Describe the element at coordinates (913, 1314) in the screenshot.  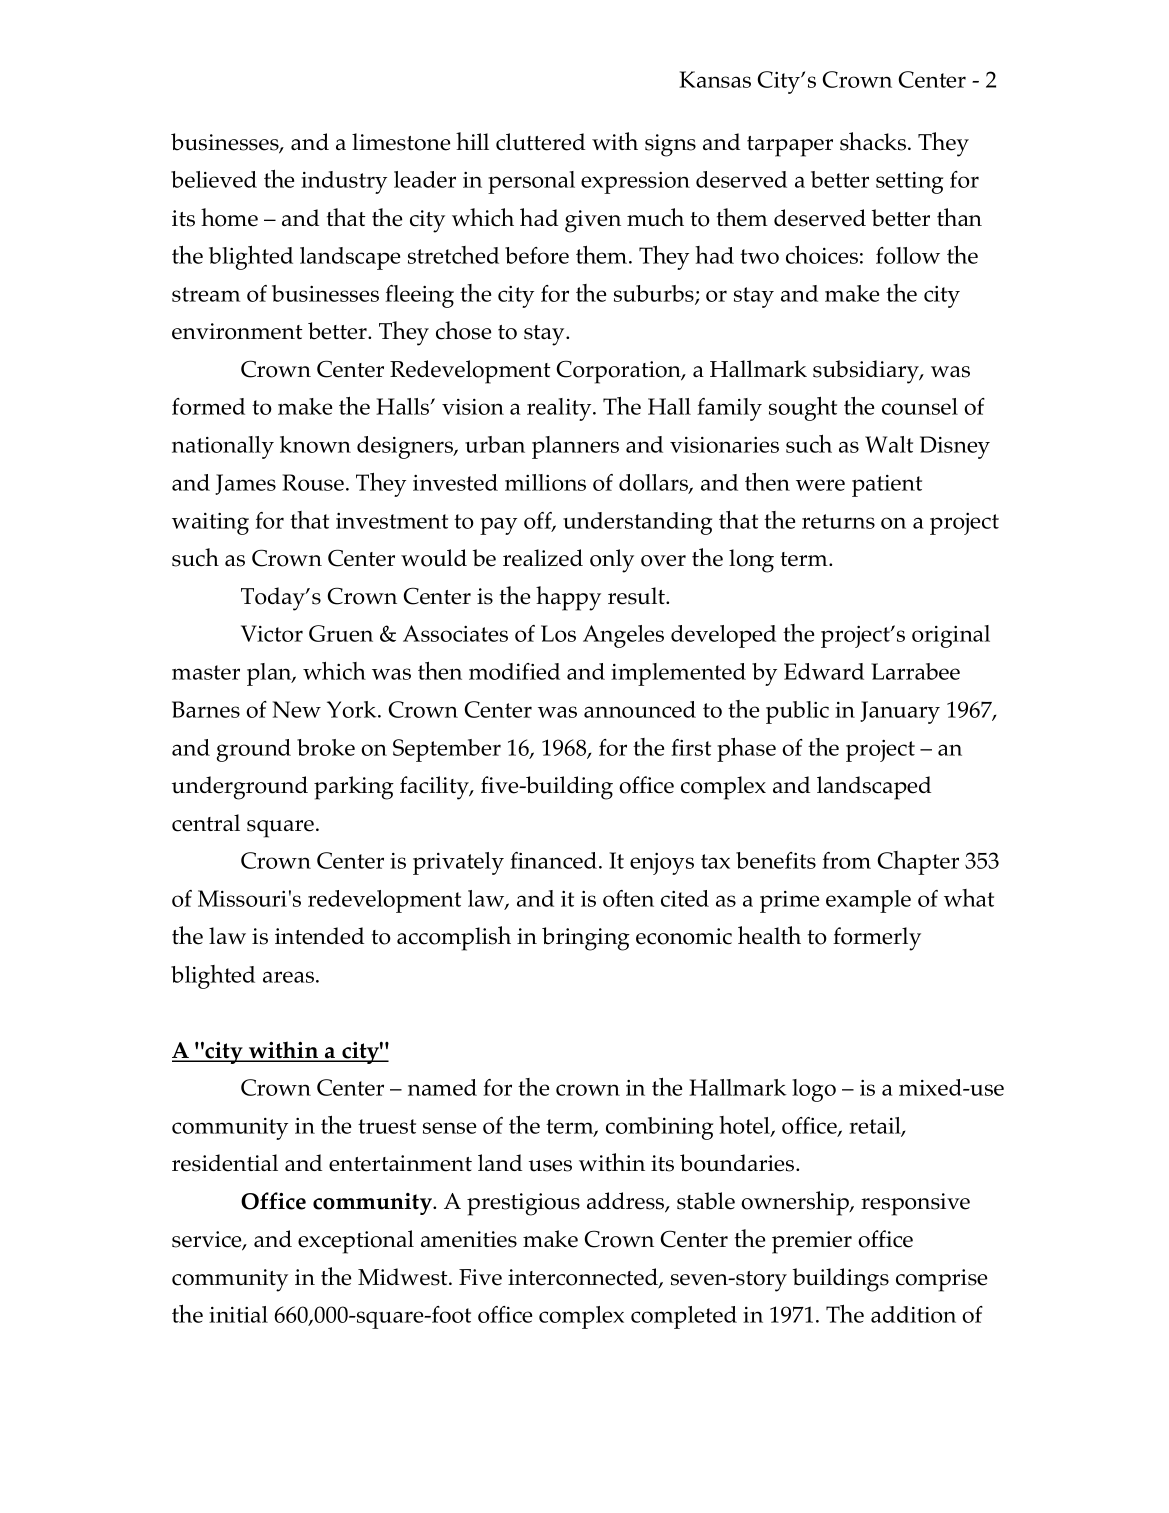
I see `addition` at that location.
